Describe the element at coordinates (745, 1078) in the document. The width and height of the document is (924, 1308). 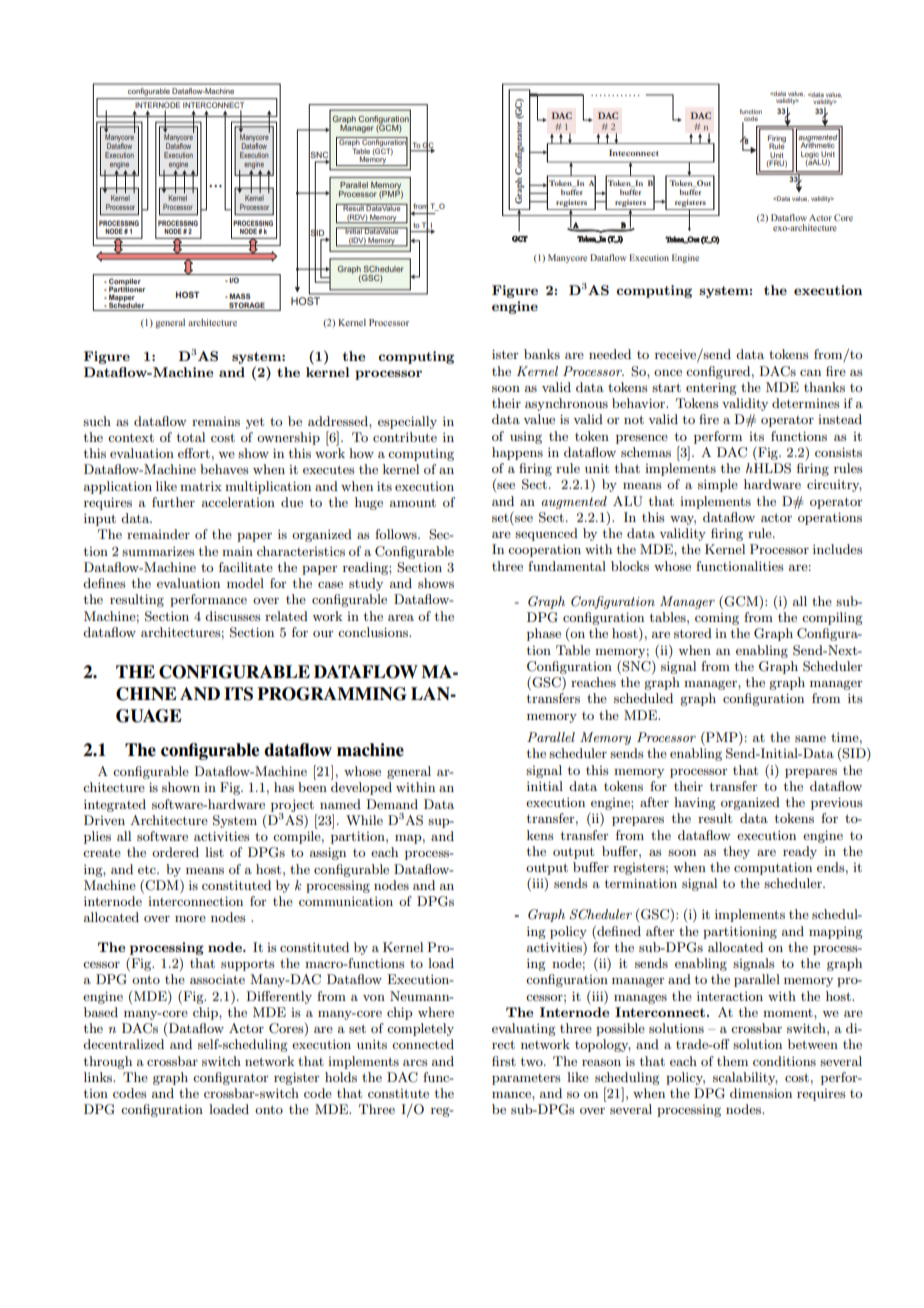
I see `scalability` at that location.
